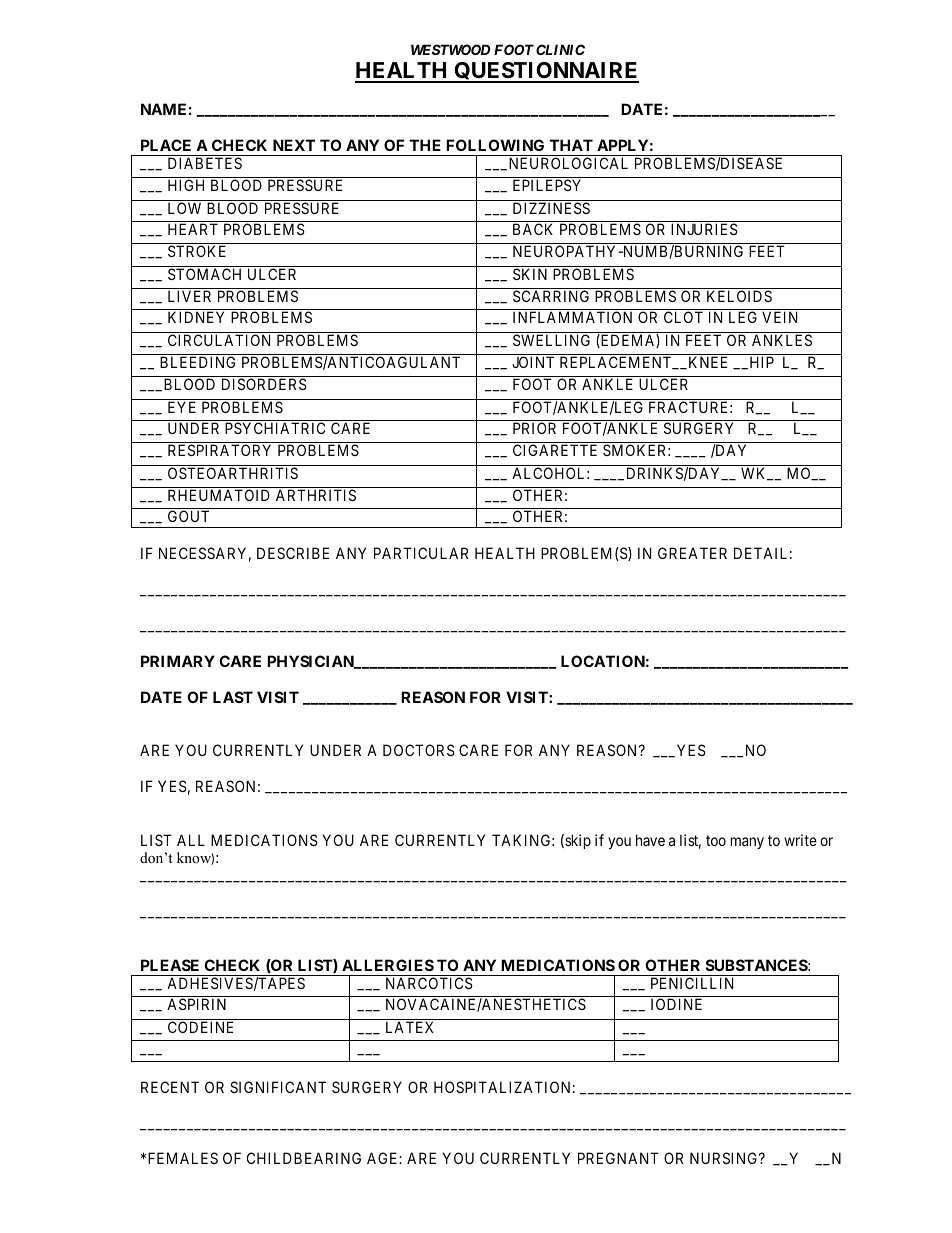  Describe the element at coordinates (278, 1087) in the image. I see `SIGNIFICANT` at that location.
